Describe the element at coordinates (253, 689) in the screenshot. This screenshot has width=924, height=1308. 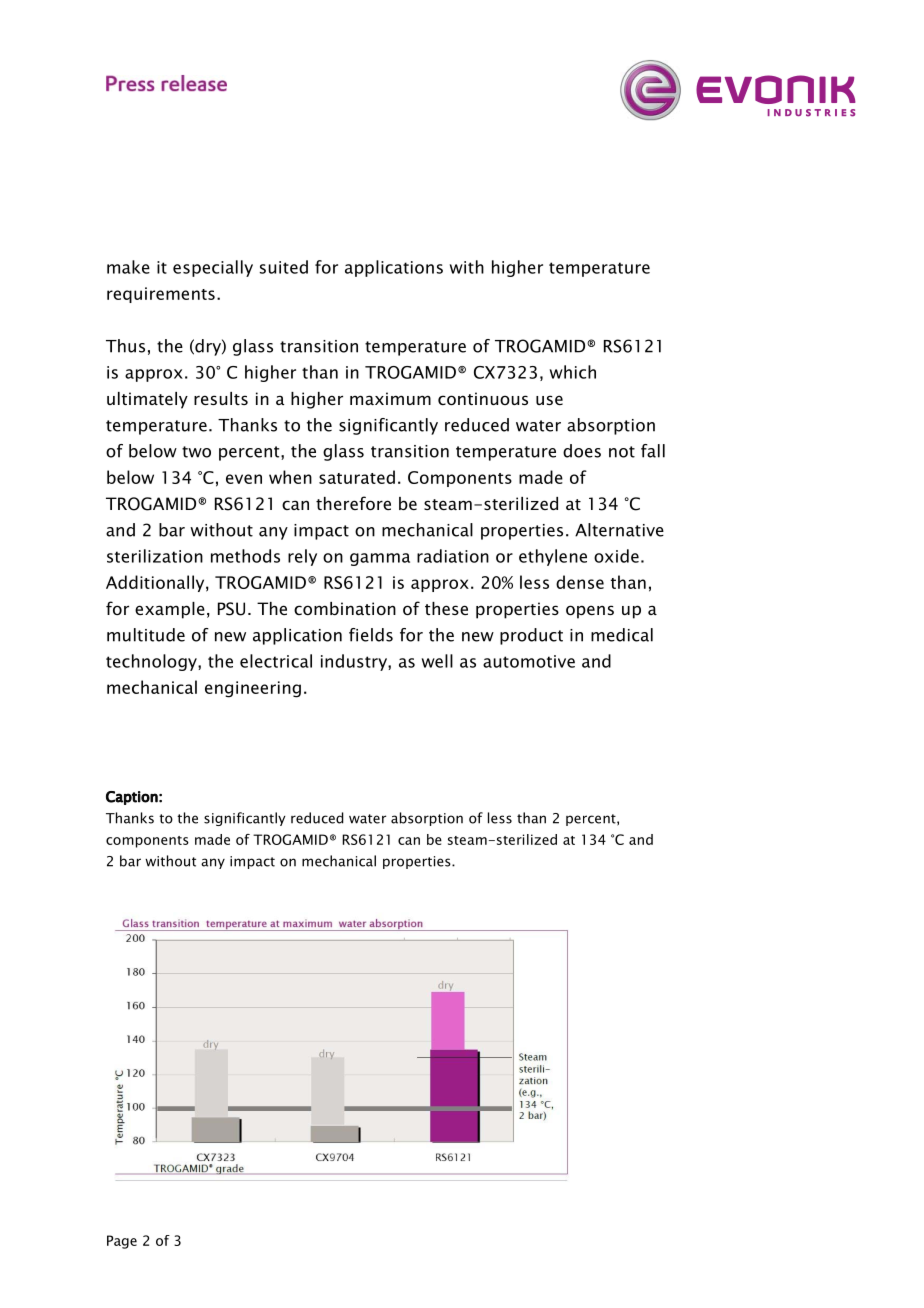
I see `engineering` at that location.
